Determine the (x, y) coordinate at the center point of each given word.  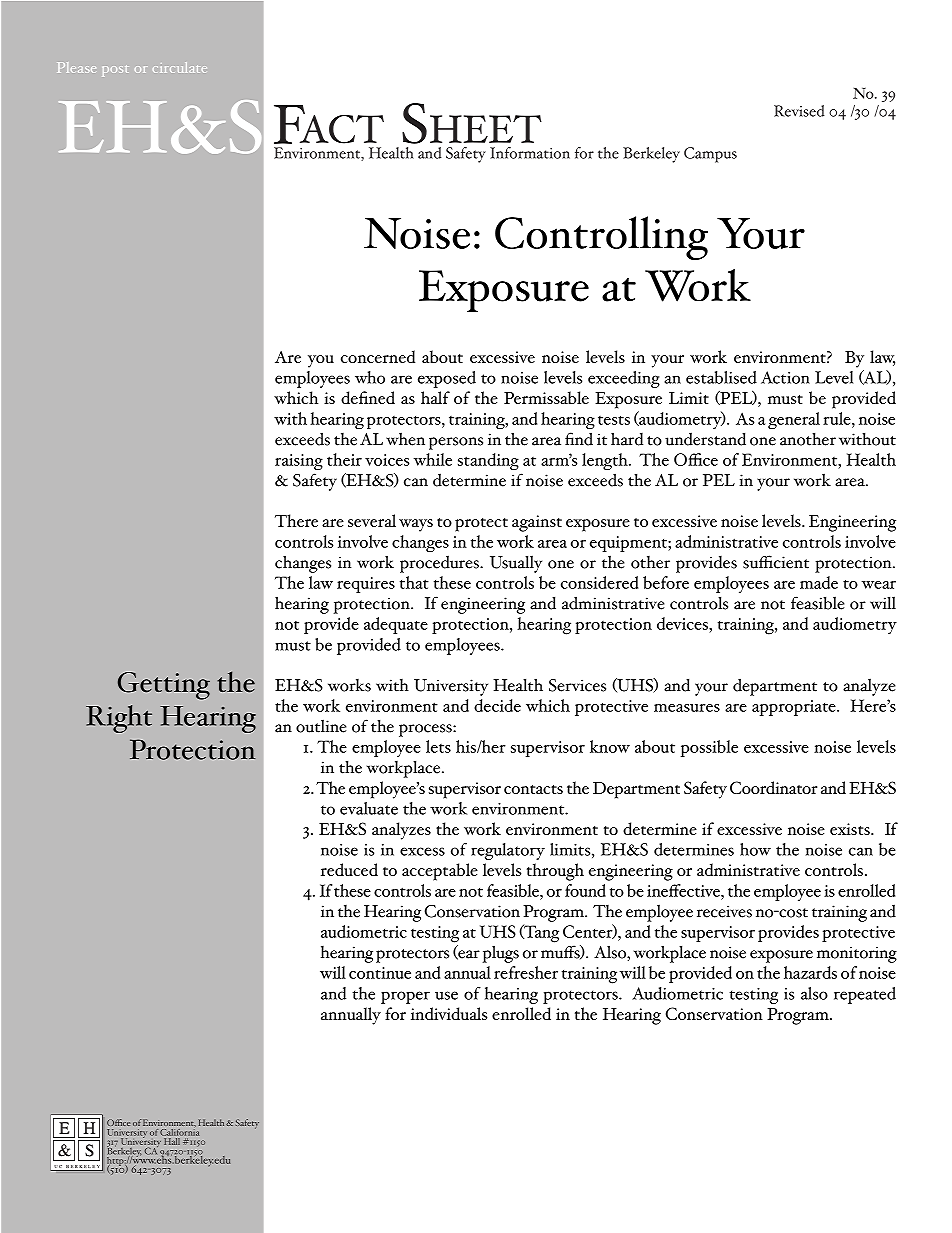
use (446, 995)
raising (299, 462)
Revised (799, 111)
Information (530, 153)
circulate (180, 67)
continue (380, 973)
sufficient (776, 562)
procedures (440, 564)
